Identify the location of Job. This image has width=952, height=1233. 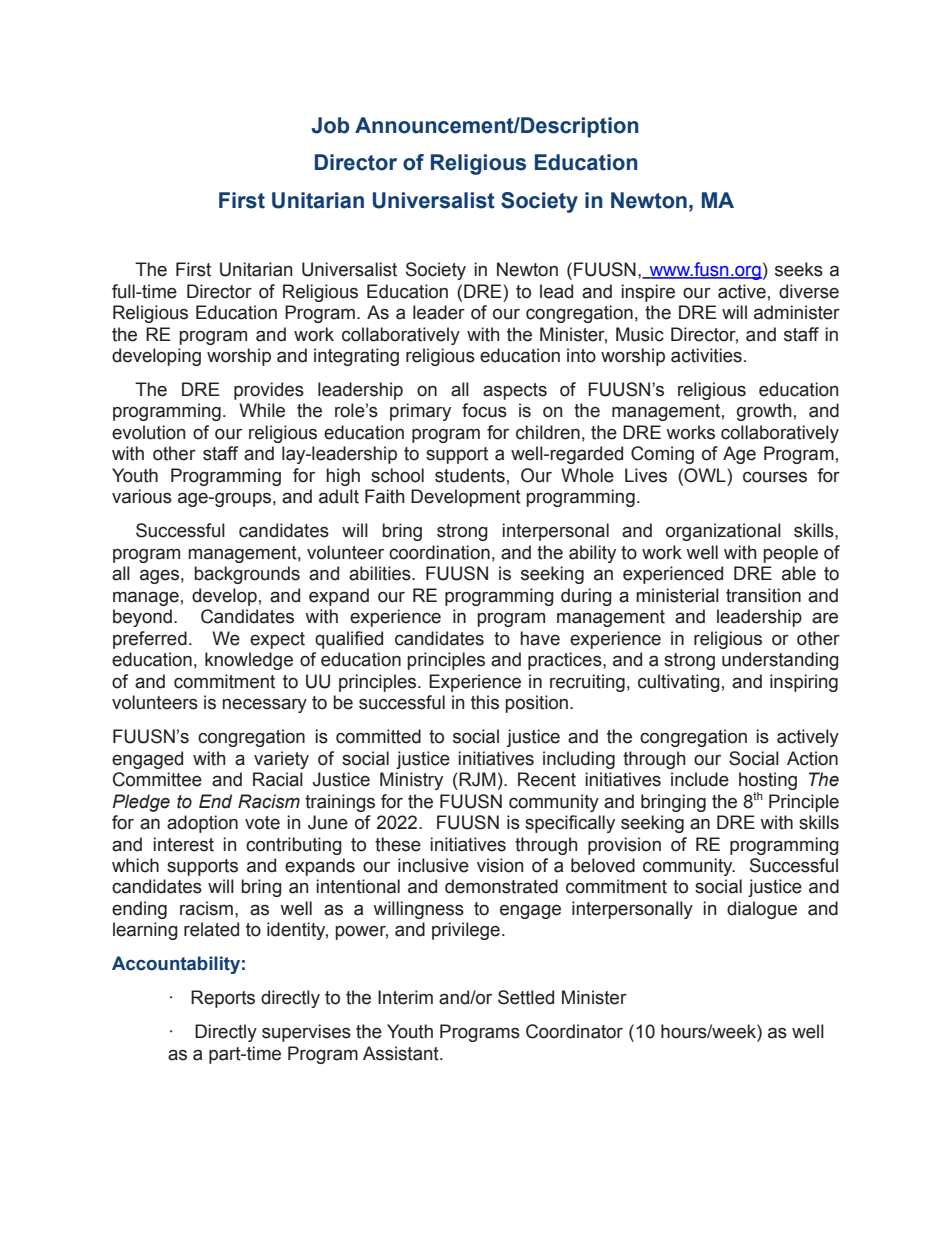
(330, 125).
